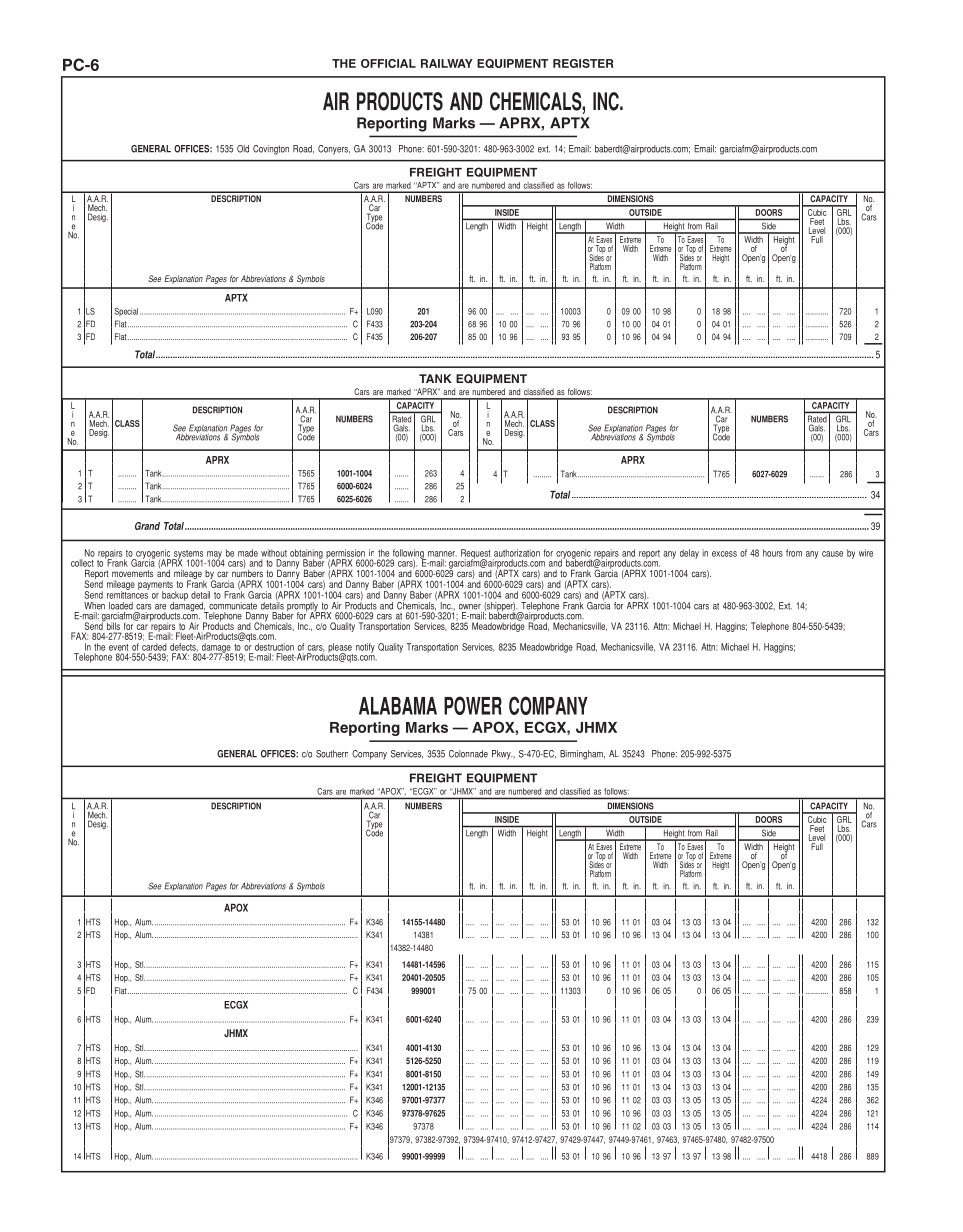 This screenshot has height=1232, width=963. I want to click on POWER, so click(473, 705).
